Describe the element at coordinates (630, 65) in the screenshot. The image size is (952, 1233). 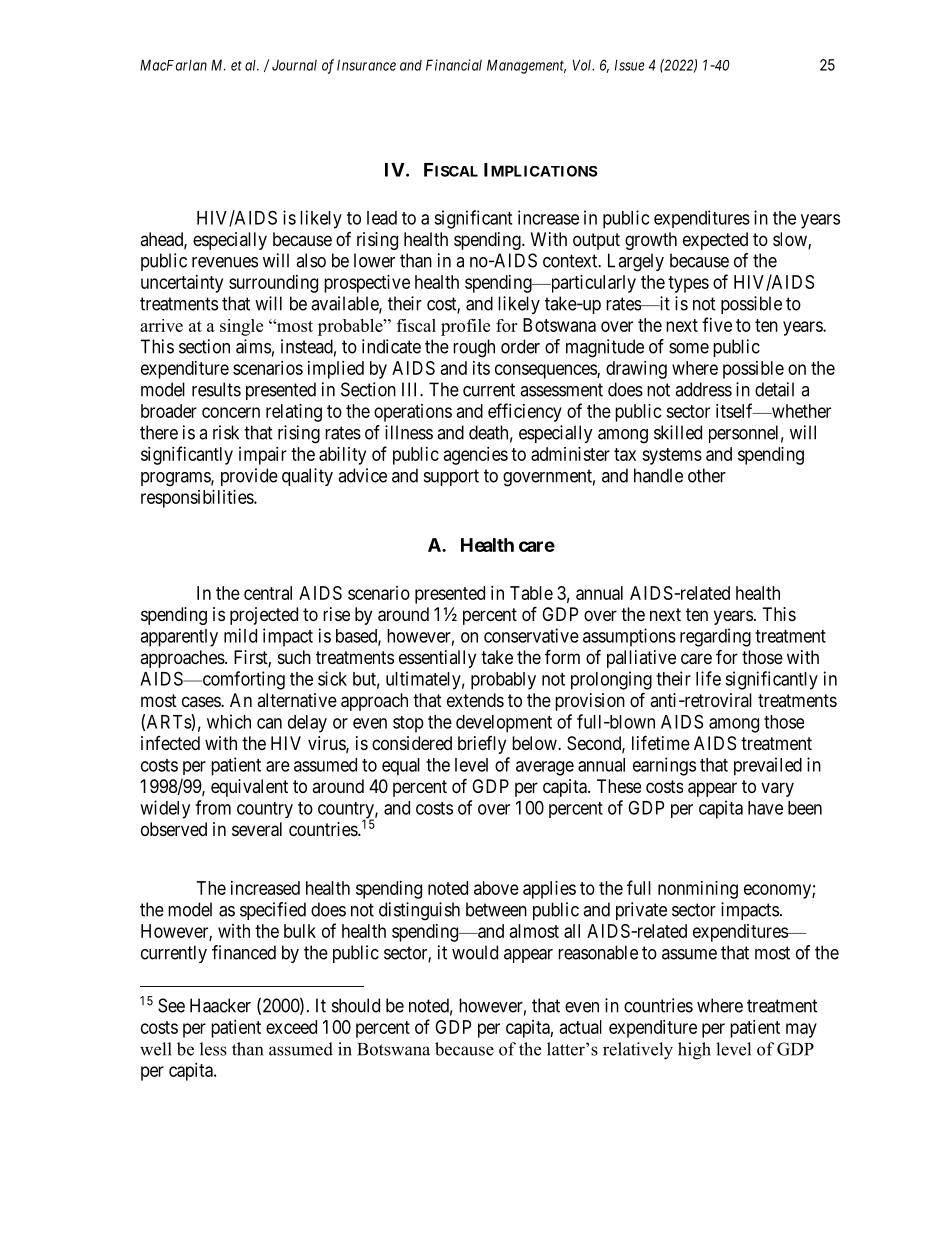
I see `Issue` at that location.
